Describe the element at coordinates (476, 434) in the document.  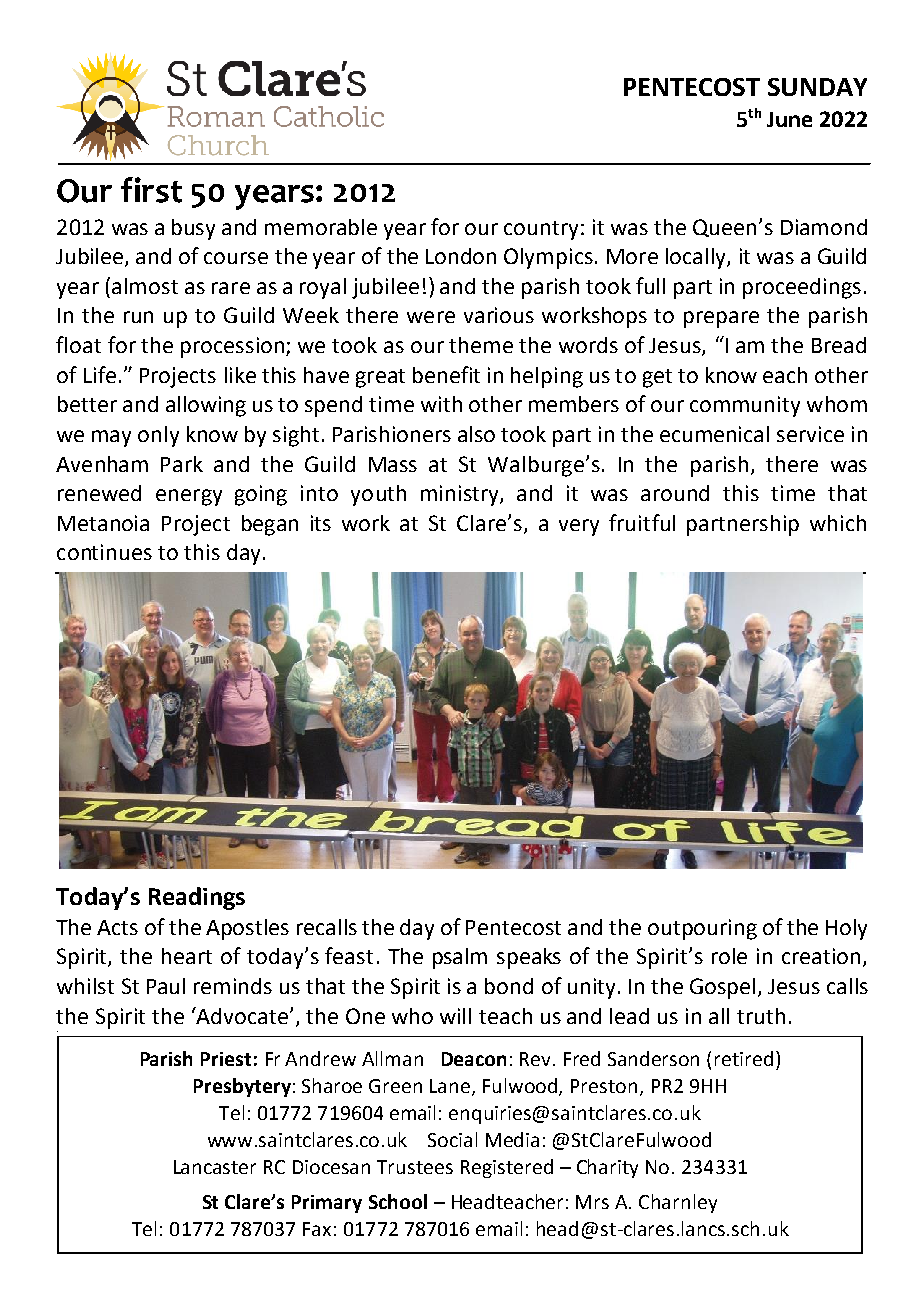
I see `also` at that location.
